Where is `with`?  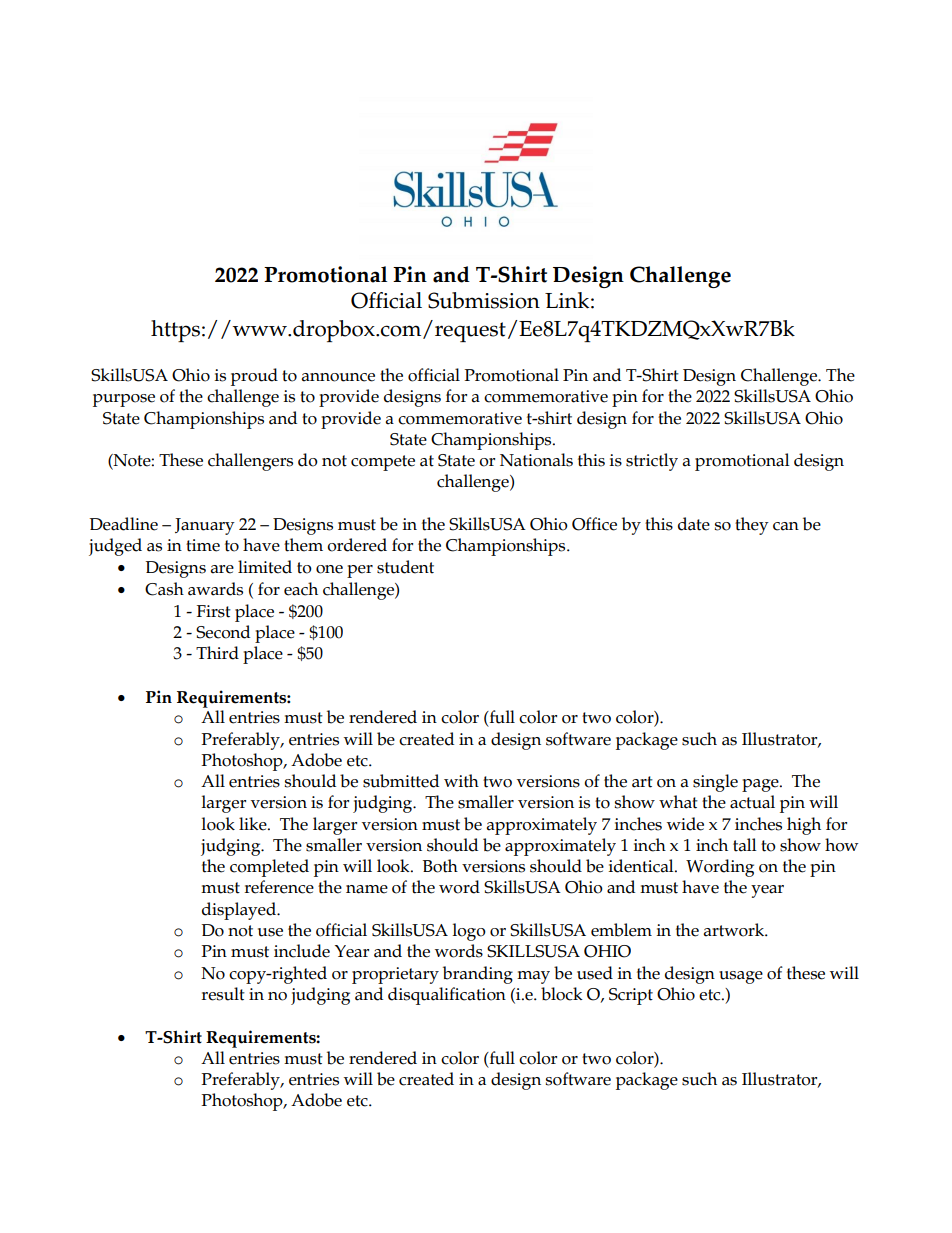 with is located at coordinates (461, 781).
